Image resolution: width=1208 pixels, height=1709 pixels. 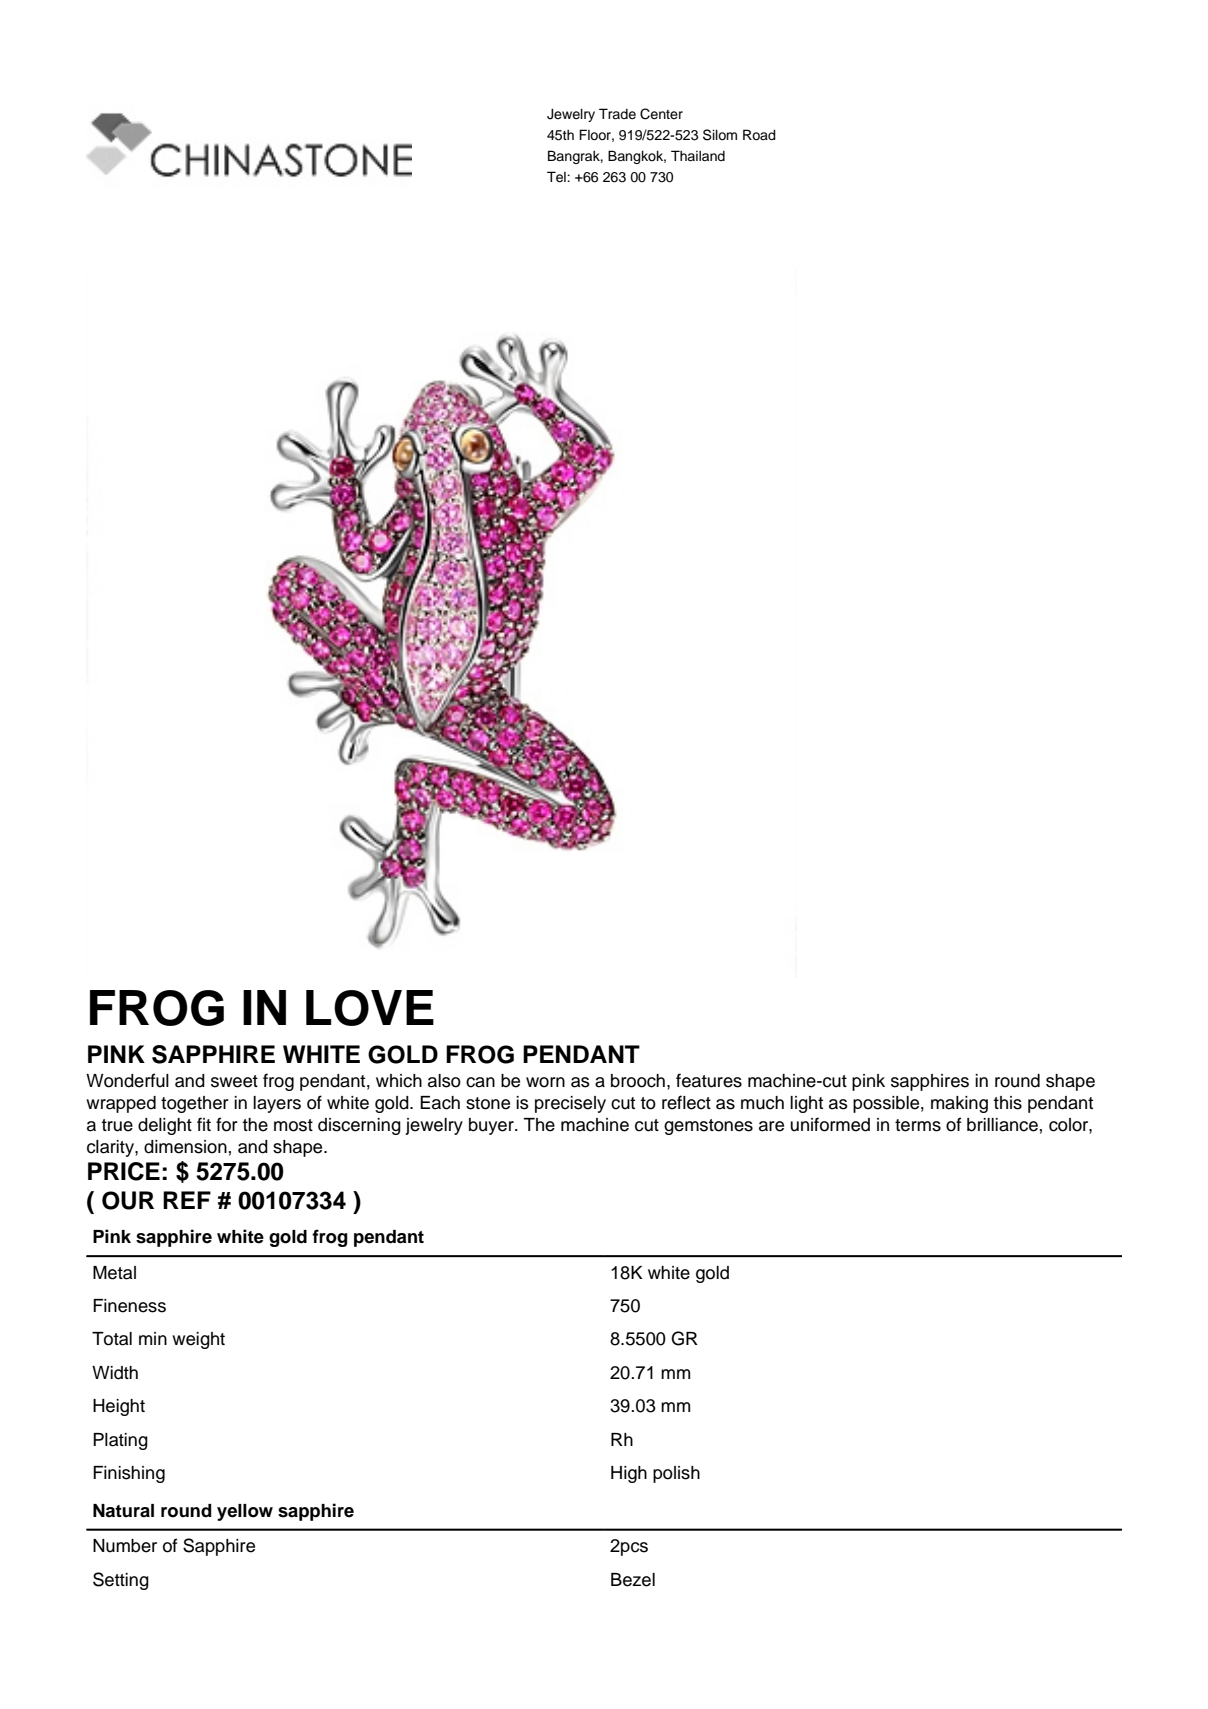 I want to click on worn, so click(x=545, y=1082).
